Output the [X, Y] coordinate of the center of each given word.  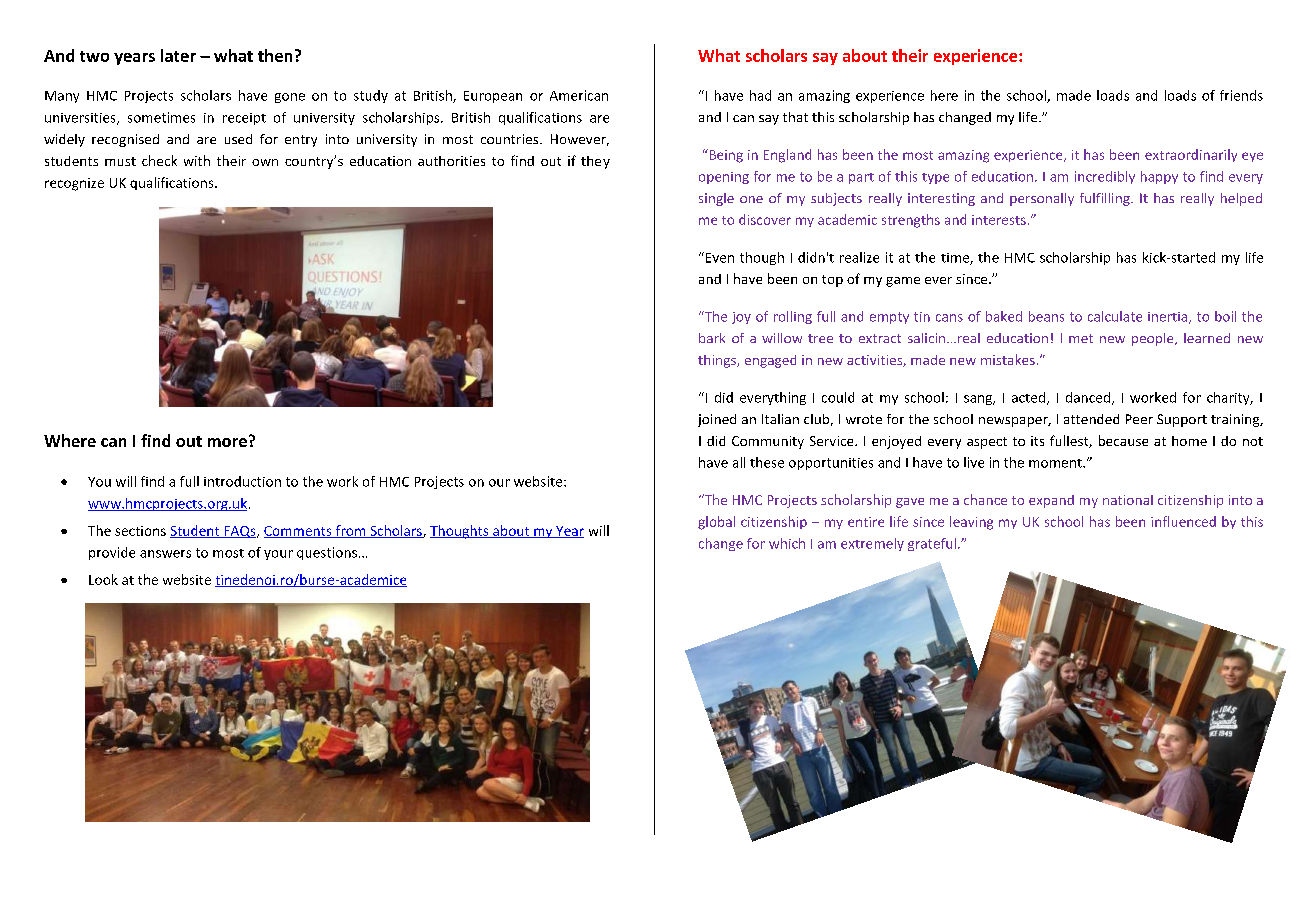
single [716, 199]
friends [1241, 95]
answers [165, 554]
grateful [932, 544]
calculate [1115, 316]
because [1123, 440]
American [579, 95]
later [178, 55]
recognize [74, 184]
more [227, 442]
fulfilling [1106, 199]
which [787, 543]
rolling [793, 317]
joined [717, 420]
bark [712, 338]
